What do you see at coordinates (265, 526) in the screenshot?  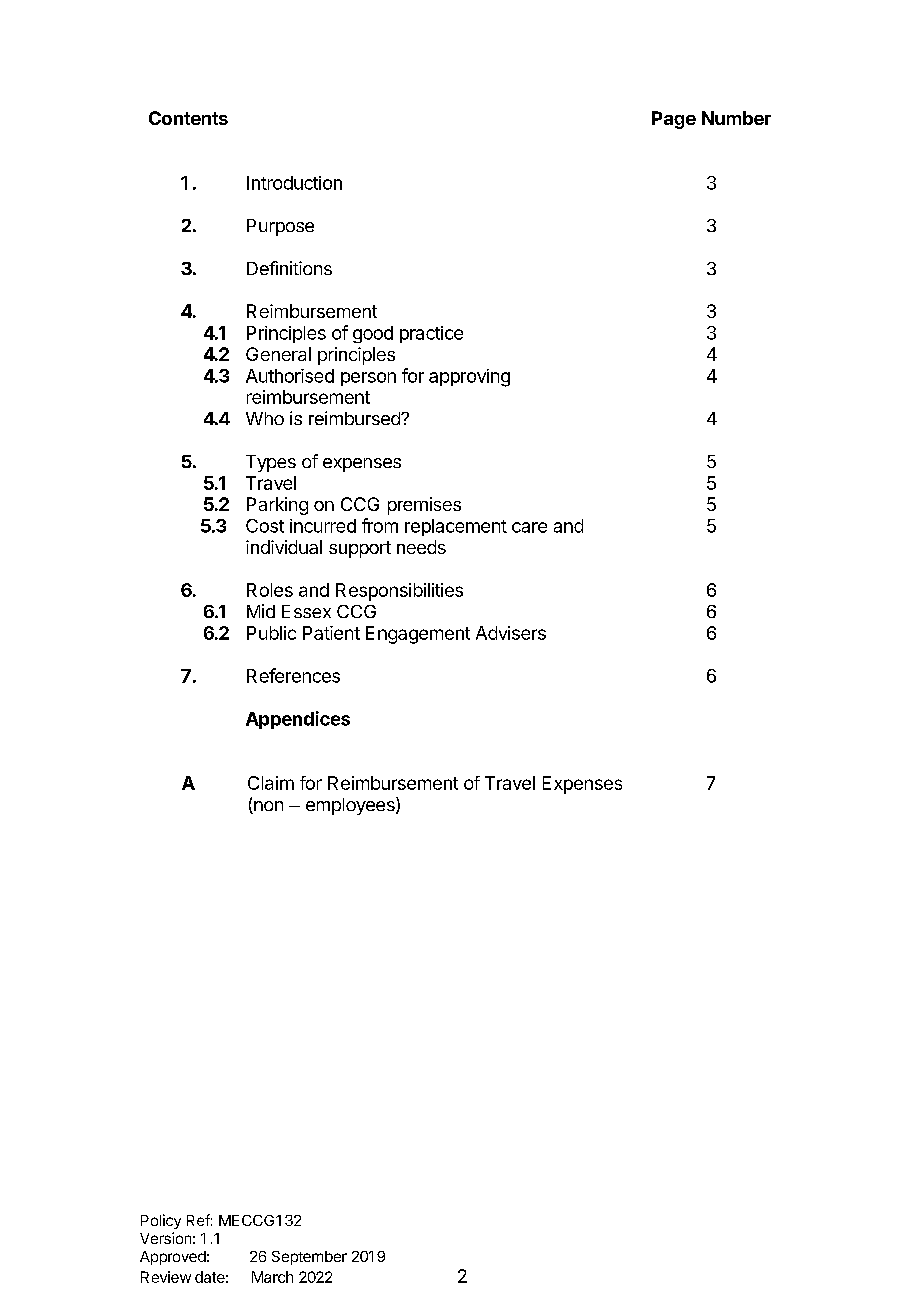 I see `Cost` at bounding box center [265, 526].
